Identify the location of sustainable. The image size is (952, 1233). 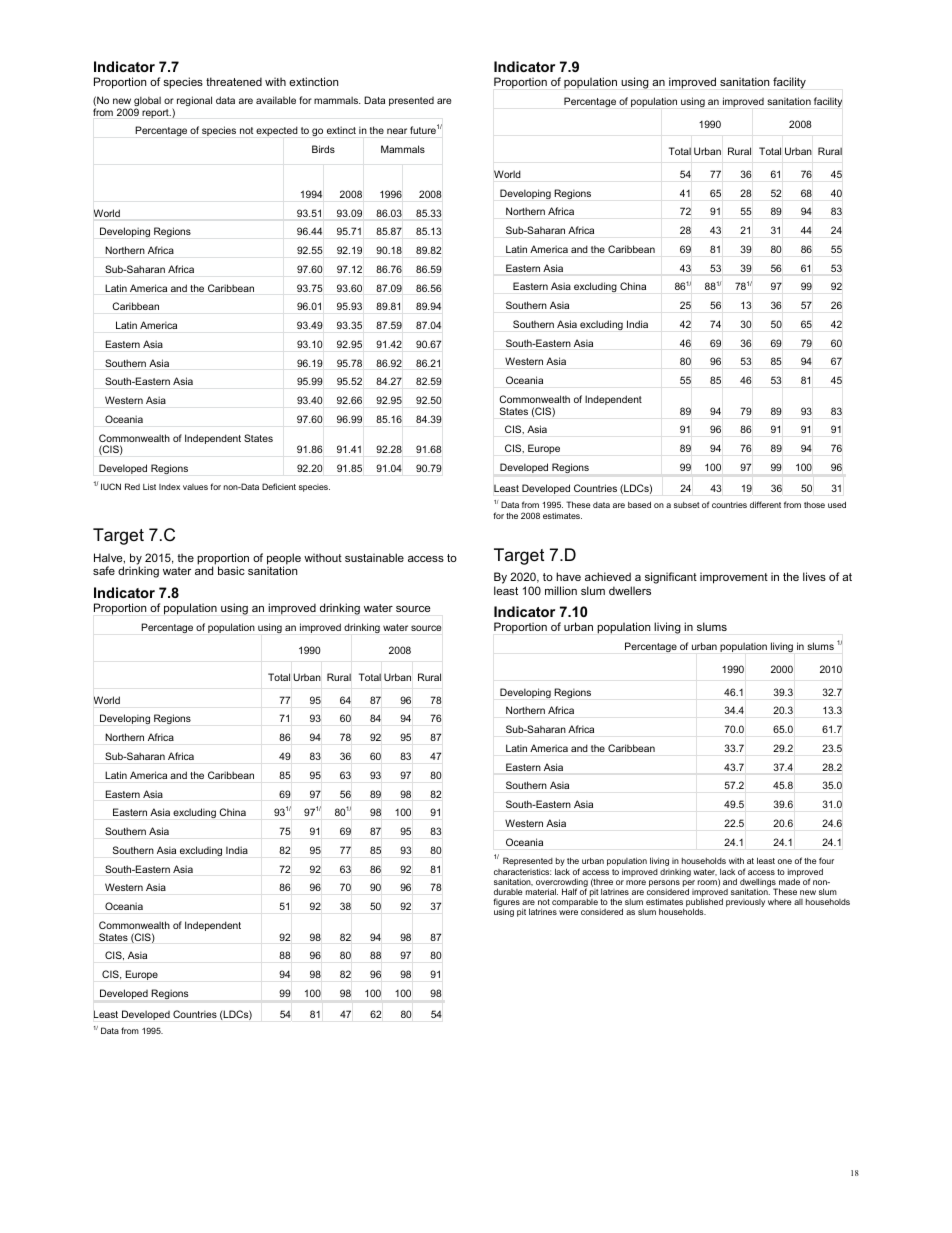
(374, 557).
